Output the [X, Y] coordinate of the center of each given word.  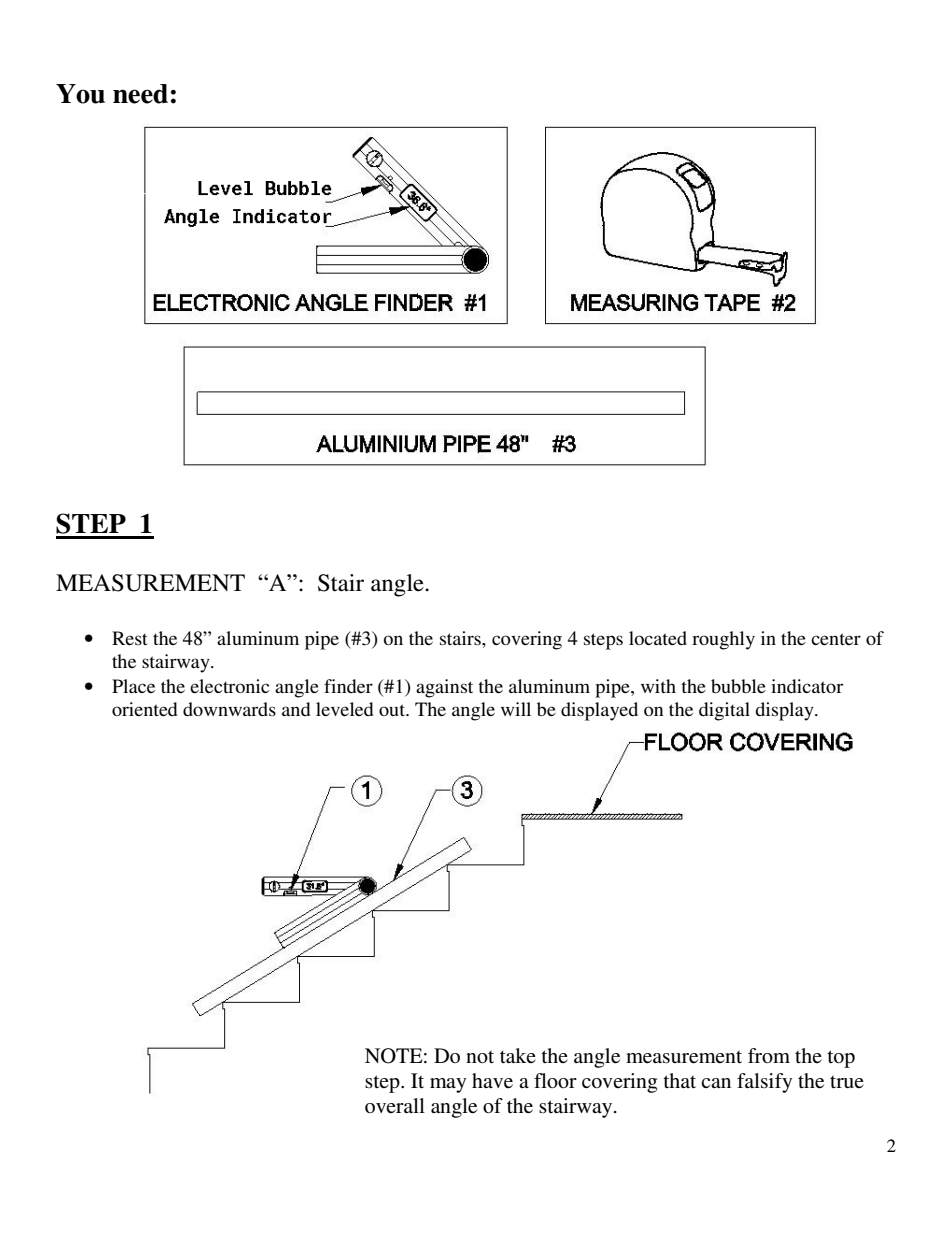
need [140, 94]
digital [724, 711]
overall [395, 1105]
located [658, 638]
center [836, 639]
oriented [144, 709]
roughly [723, 640]
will [516, 709]
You [80, 94]
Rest [129, 638]
